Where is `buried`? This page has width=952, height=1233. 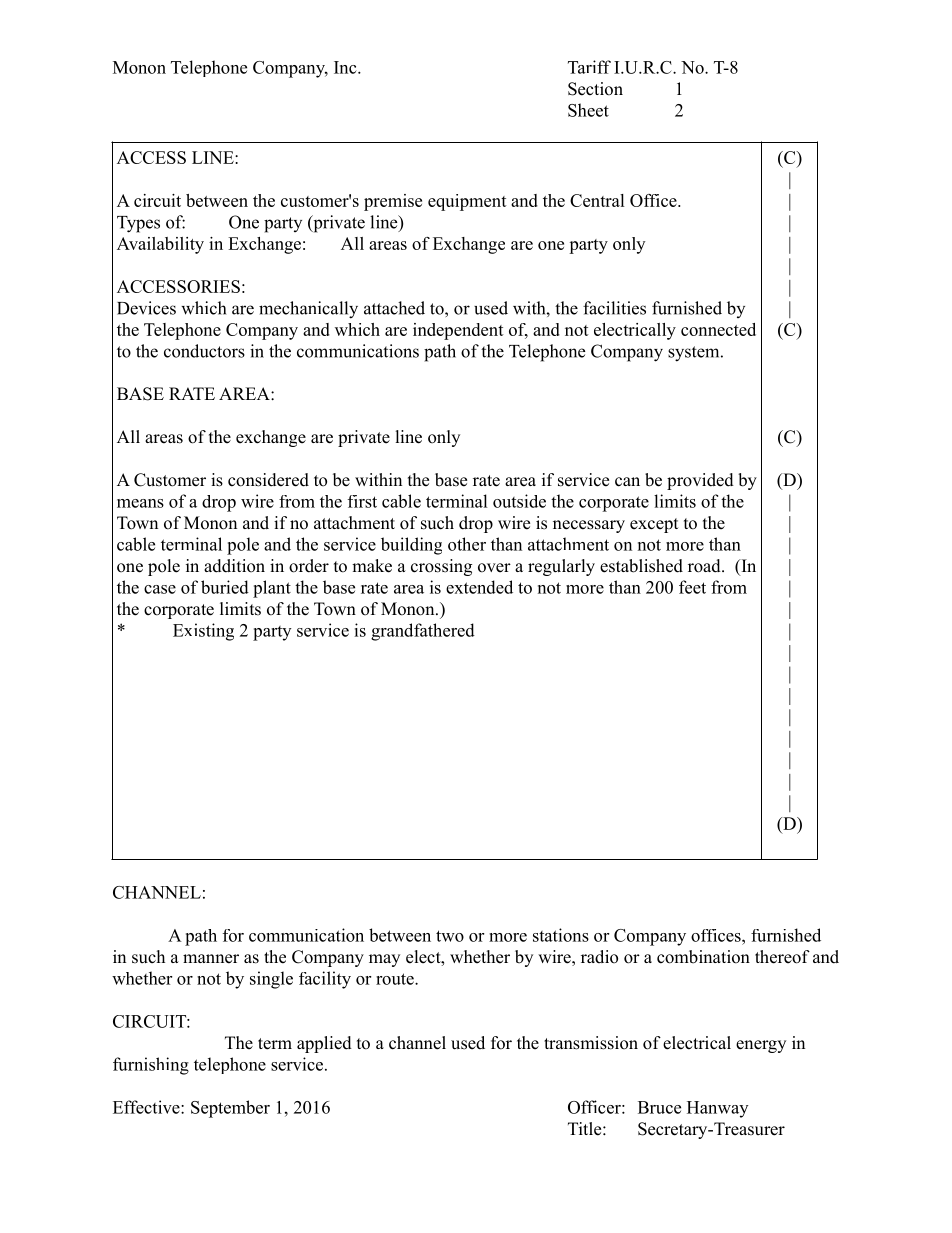 buried is located at coordinates (225, 587).
